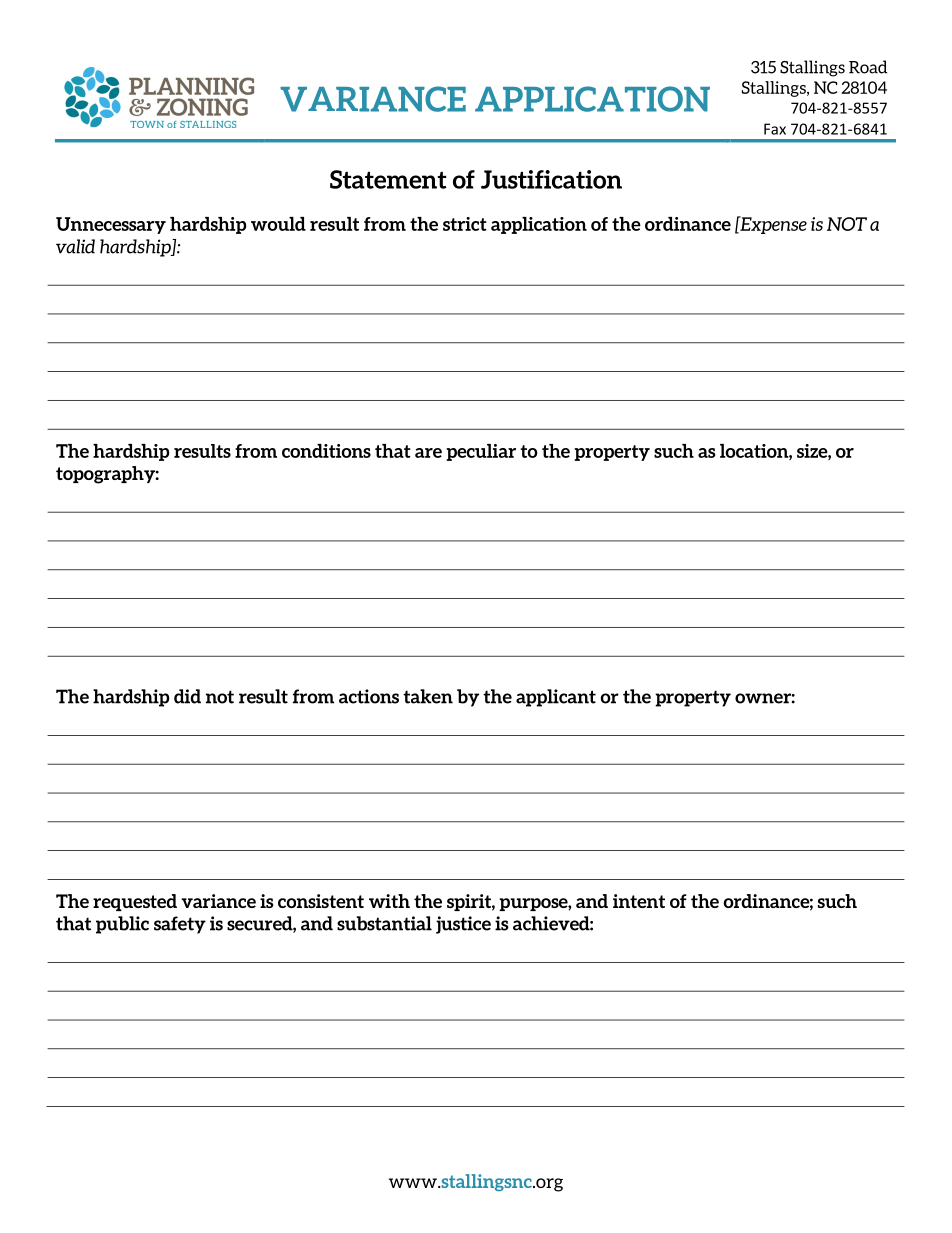 The width and height of the document is (952, 1233). I want to click on Justification, so click(551, 179).
